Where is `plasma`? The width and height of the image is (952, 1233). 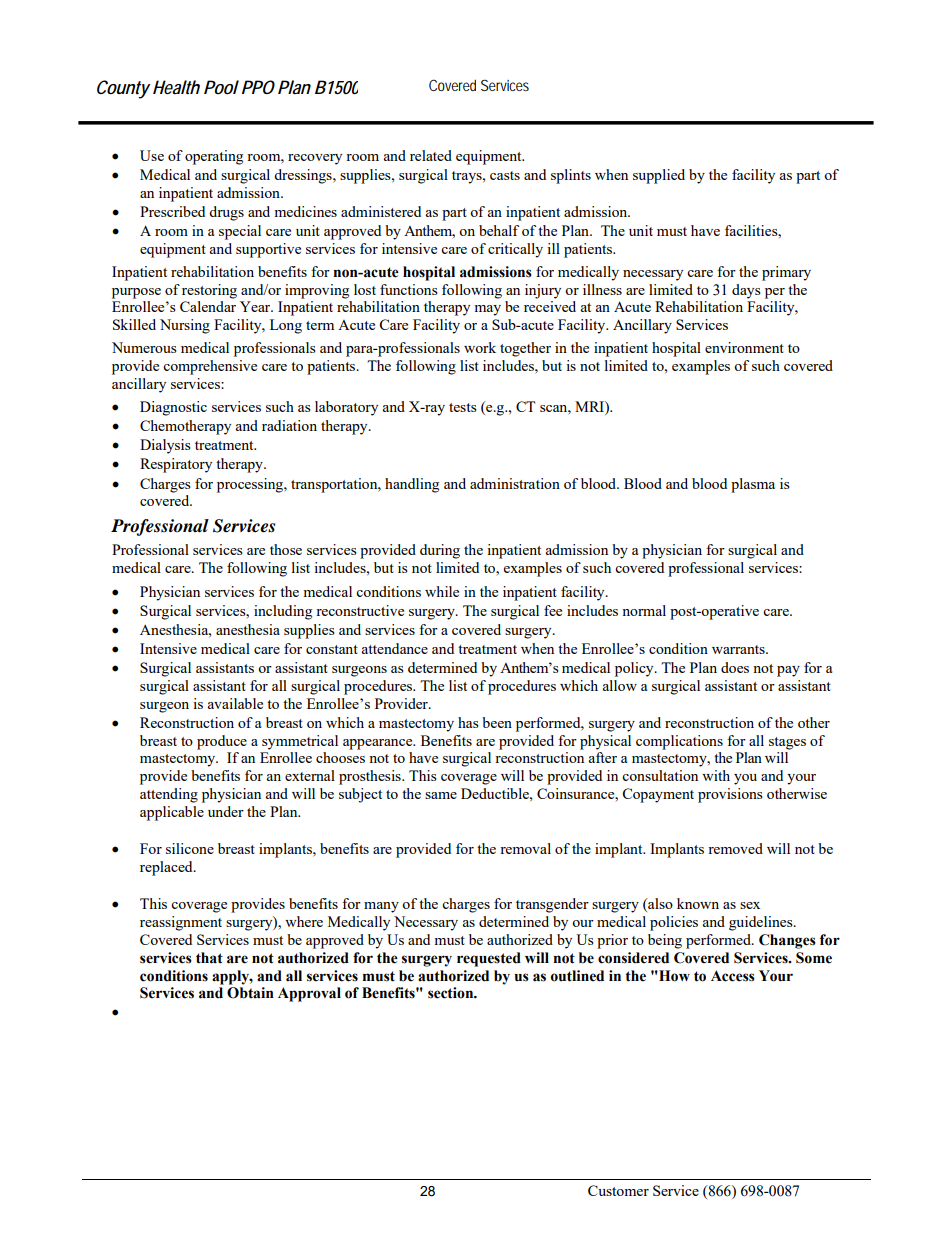 plasma is located at coordinates (753, 485).
